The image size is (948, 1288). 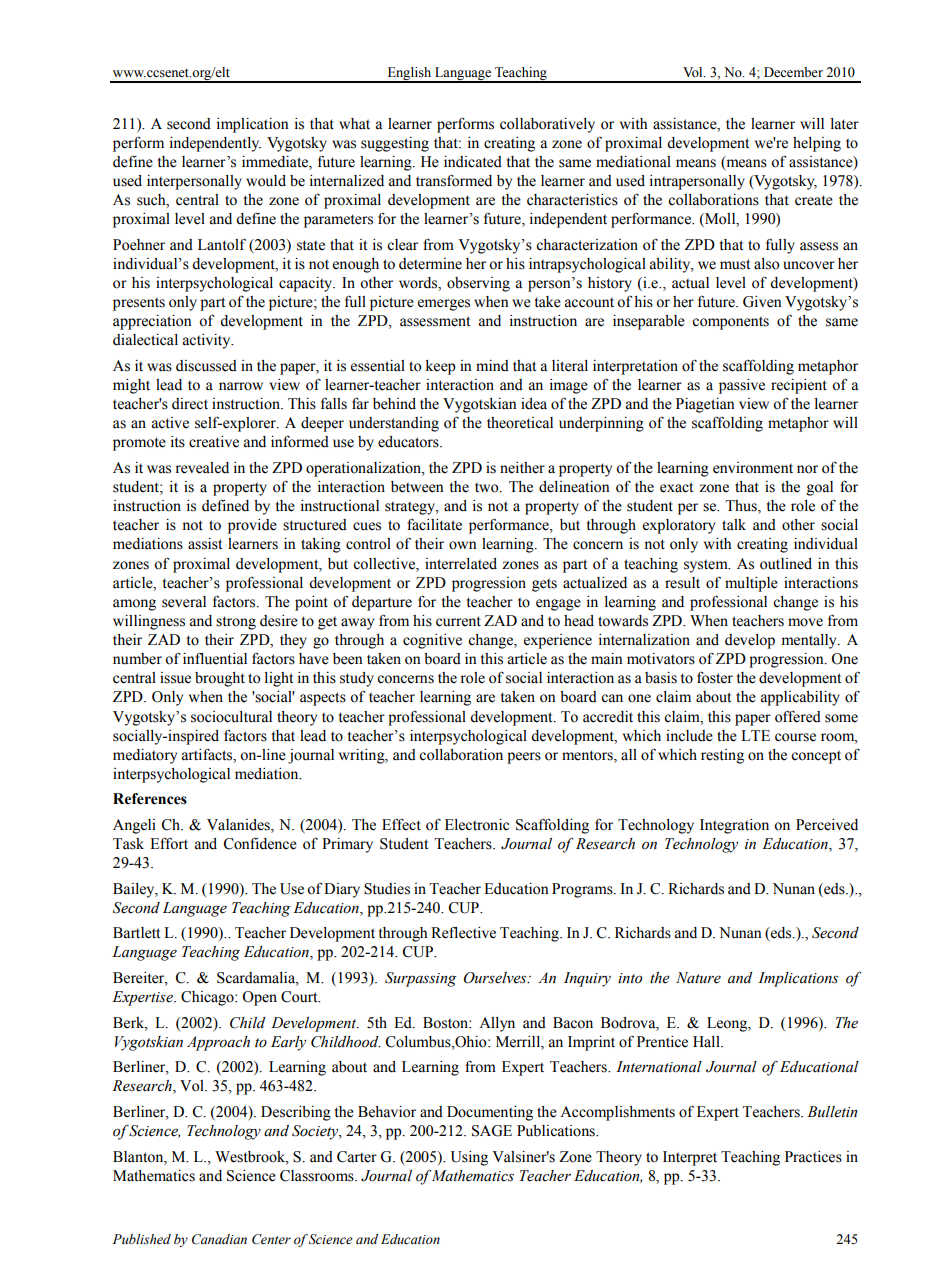 I want to click on Practices, so click(x=813, y=1157).
